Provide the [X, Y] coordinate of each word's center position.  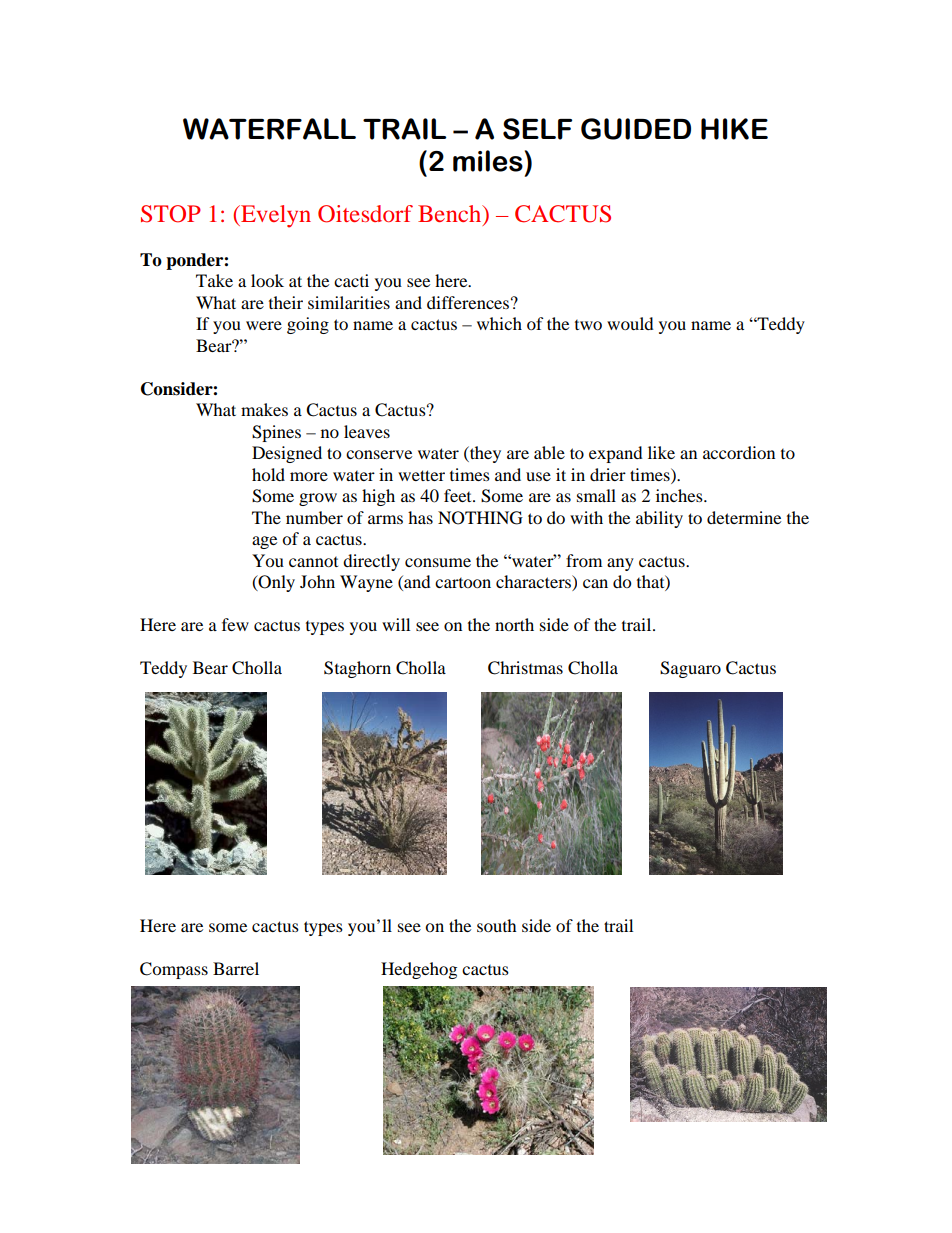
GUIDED [636, 129]
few [235, 624]
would [630, 323]
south [497, 925]
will [396, 624]
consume [438, 562]
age [264, 542]
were [264, 325]
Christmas [525, 668]
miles [488, 161]
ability [659, 519]
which [499, 323]
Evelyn [275, 216]
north [514, 624]
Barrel [236, 968]
